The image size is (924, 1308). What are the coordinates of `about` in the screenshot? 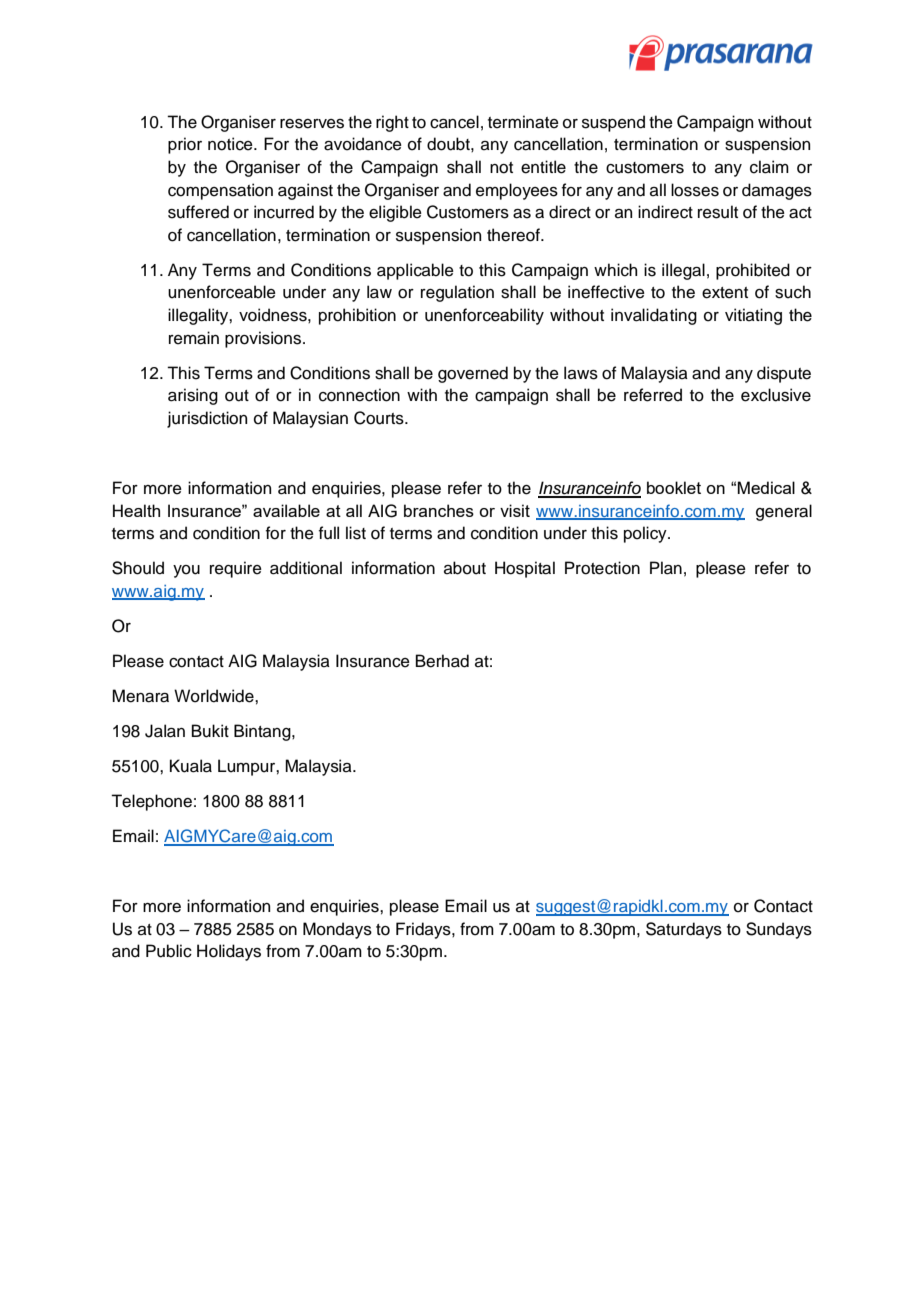 It's located at (465, 568).
